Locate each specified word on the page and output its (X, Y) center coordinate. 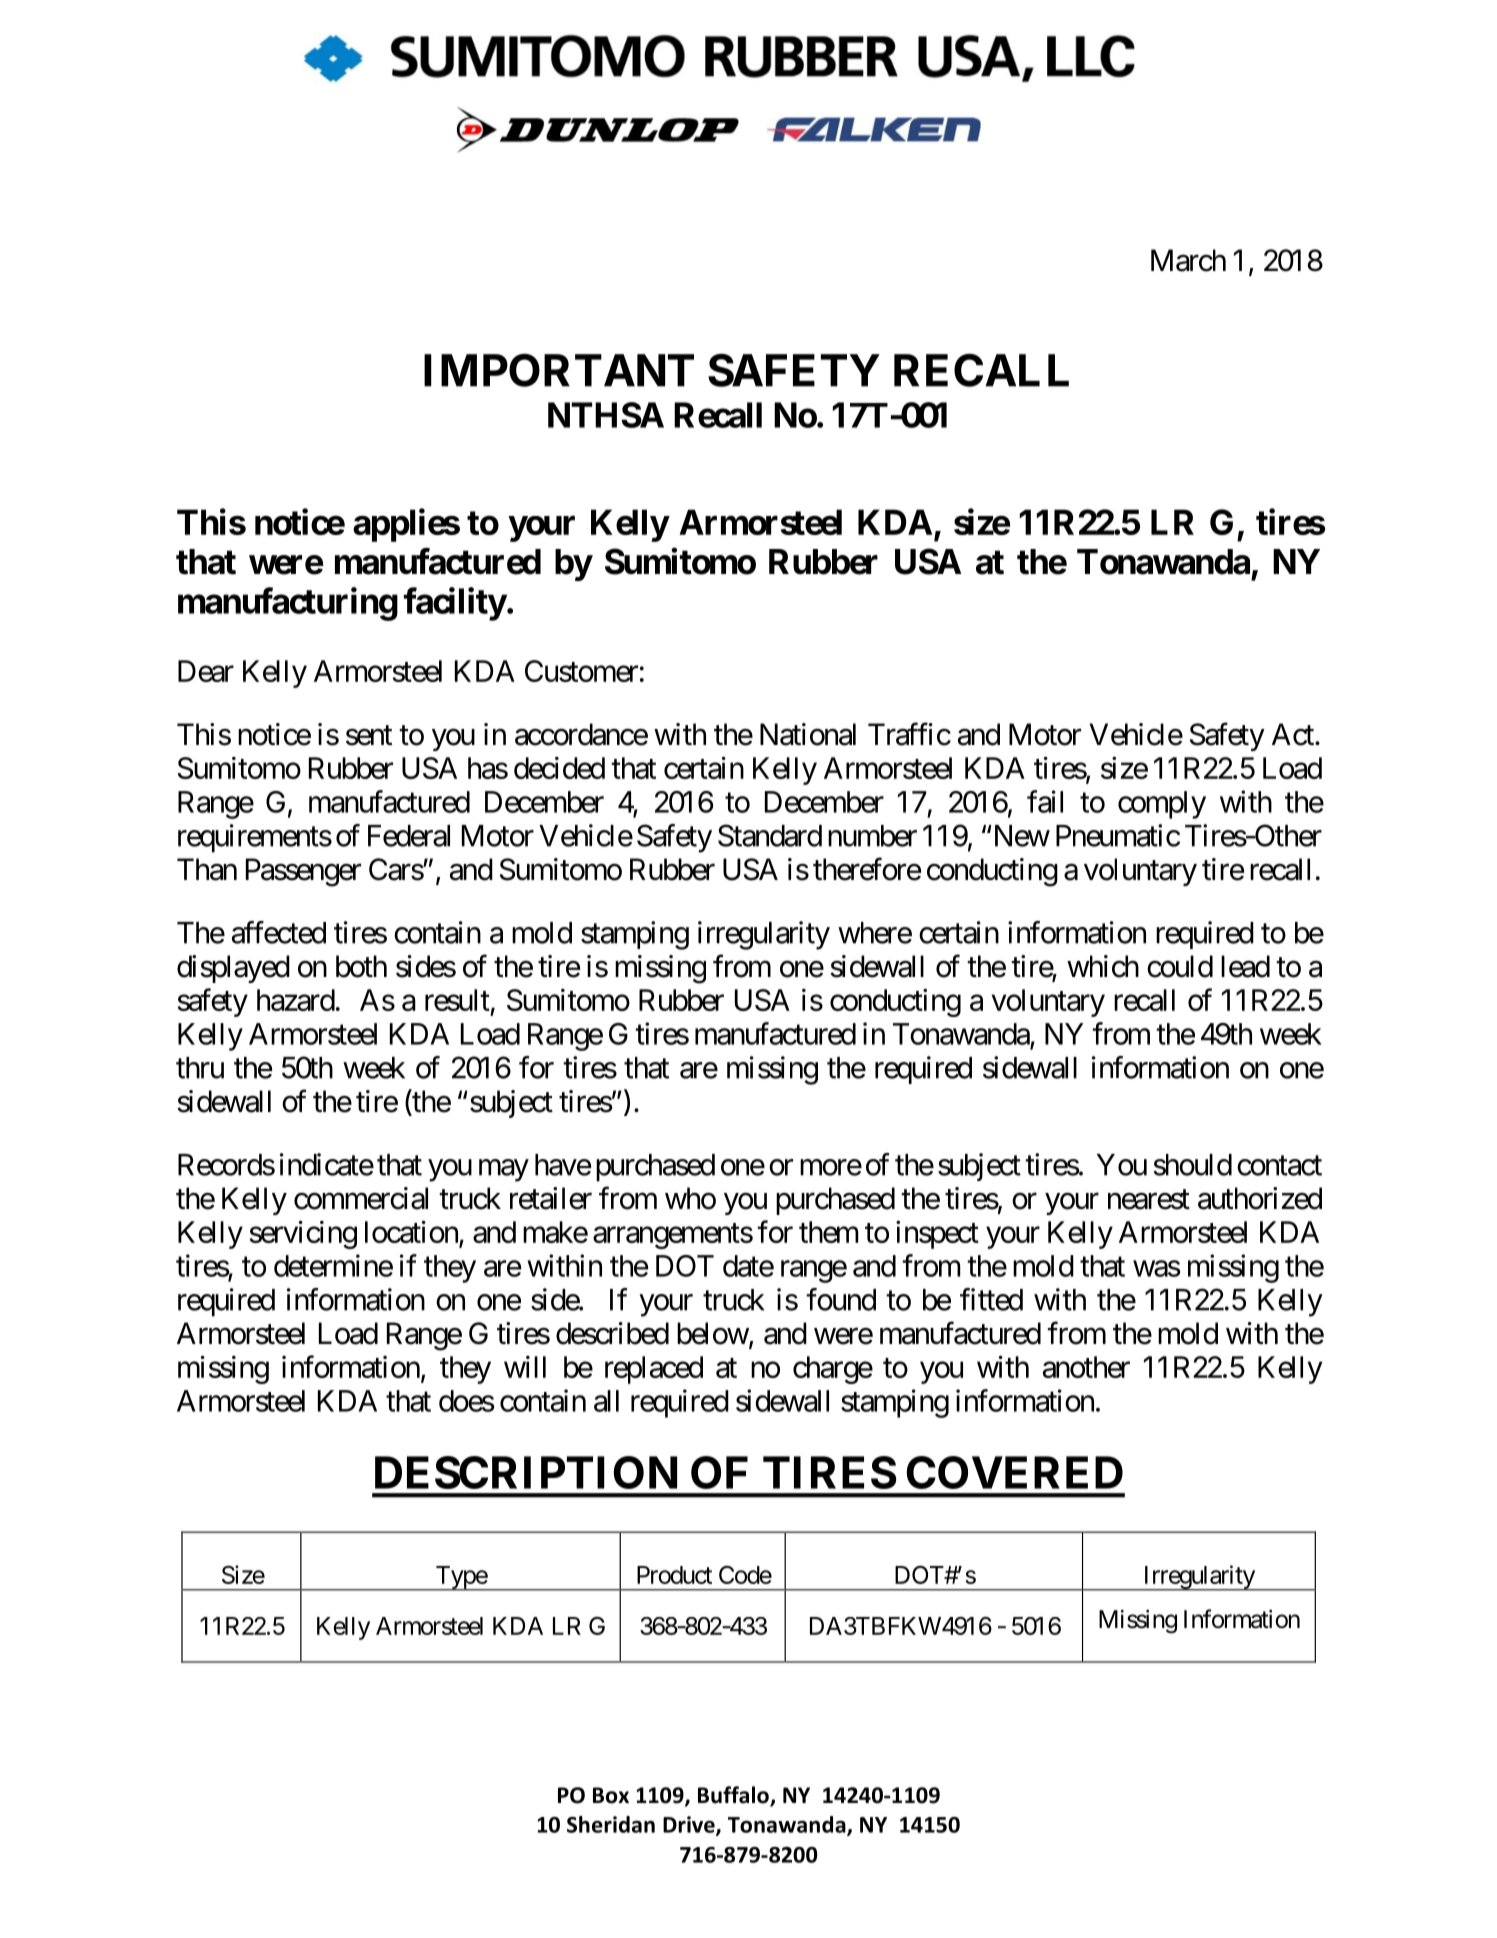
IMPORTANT (559, 370)
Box (611, 1795)
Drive (690, 1825)
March (1188, 260)
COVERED (1014, 1472)
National (808, 734)
